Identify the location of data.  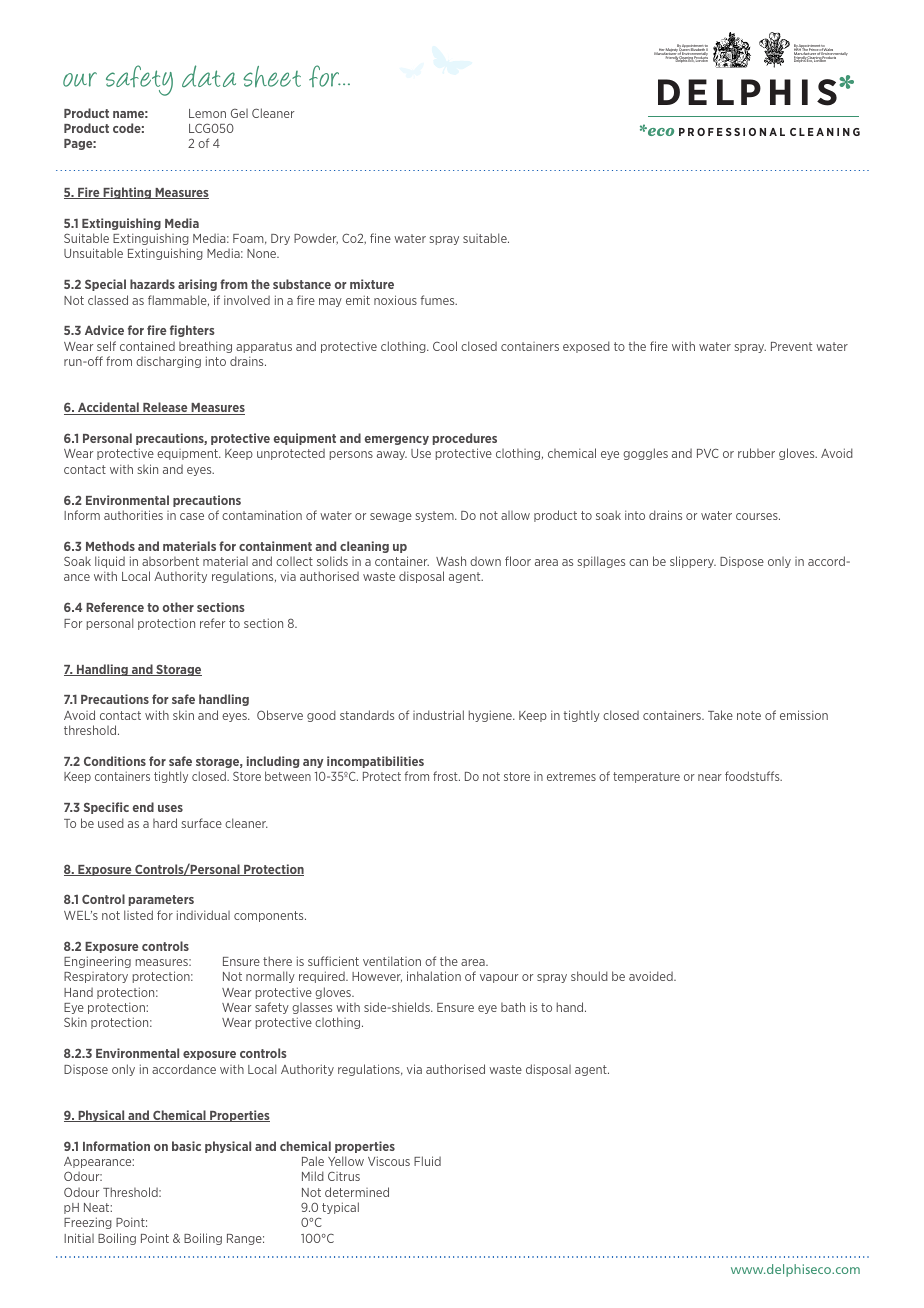
(209, 76).
